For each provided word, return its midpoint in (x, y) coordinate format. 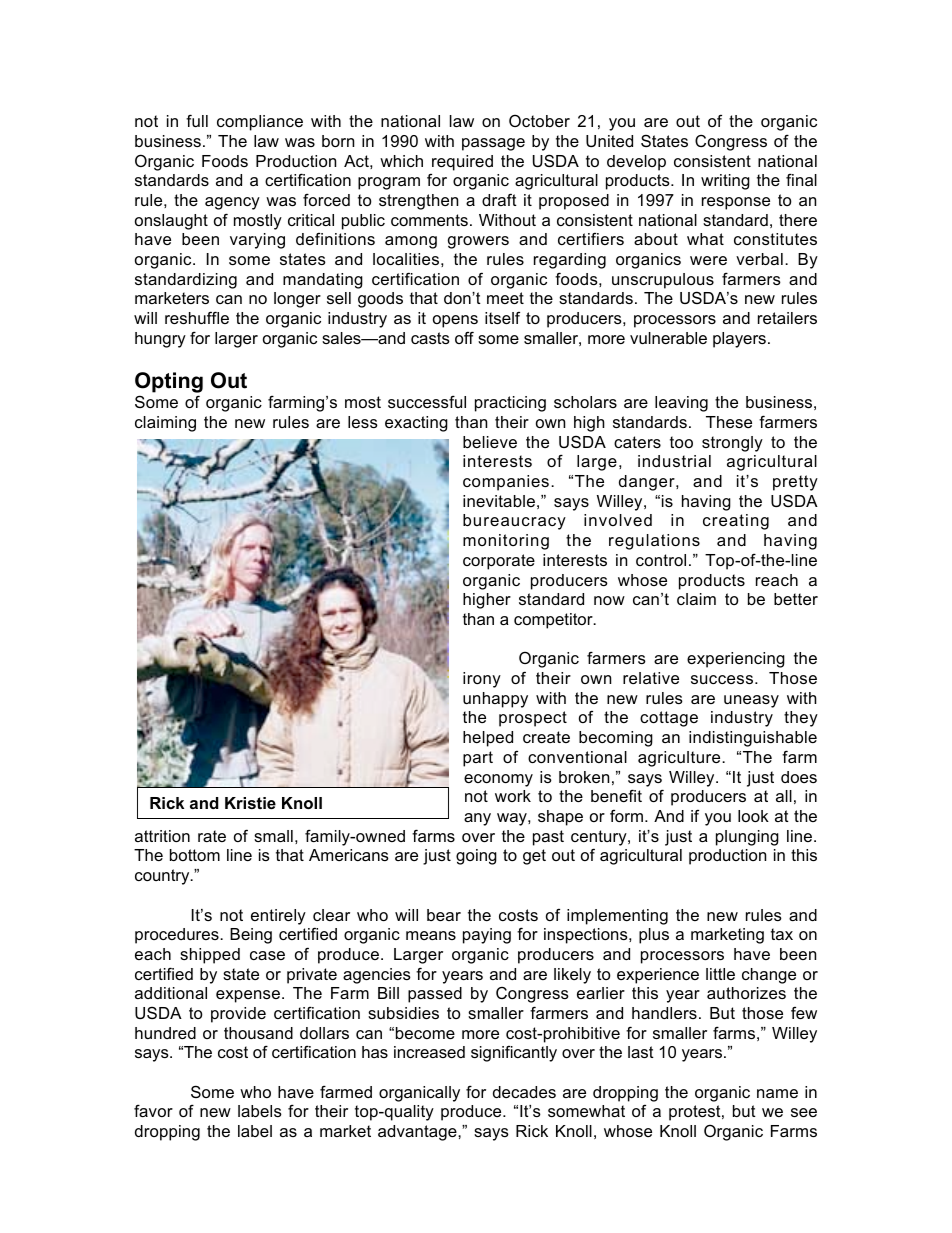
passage (493, 144)
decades (524, 1092)
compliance (260, 123)
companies (506, 483)
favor (153, 1110)
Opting (169, 384)
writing (725, 182)
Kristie (250, 803)
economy (498, 780)
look (753, 816)
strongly (732, 444)
